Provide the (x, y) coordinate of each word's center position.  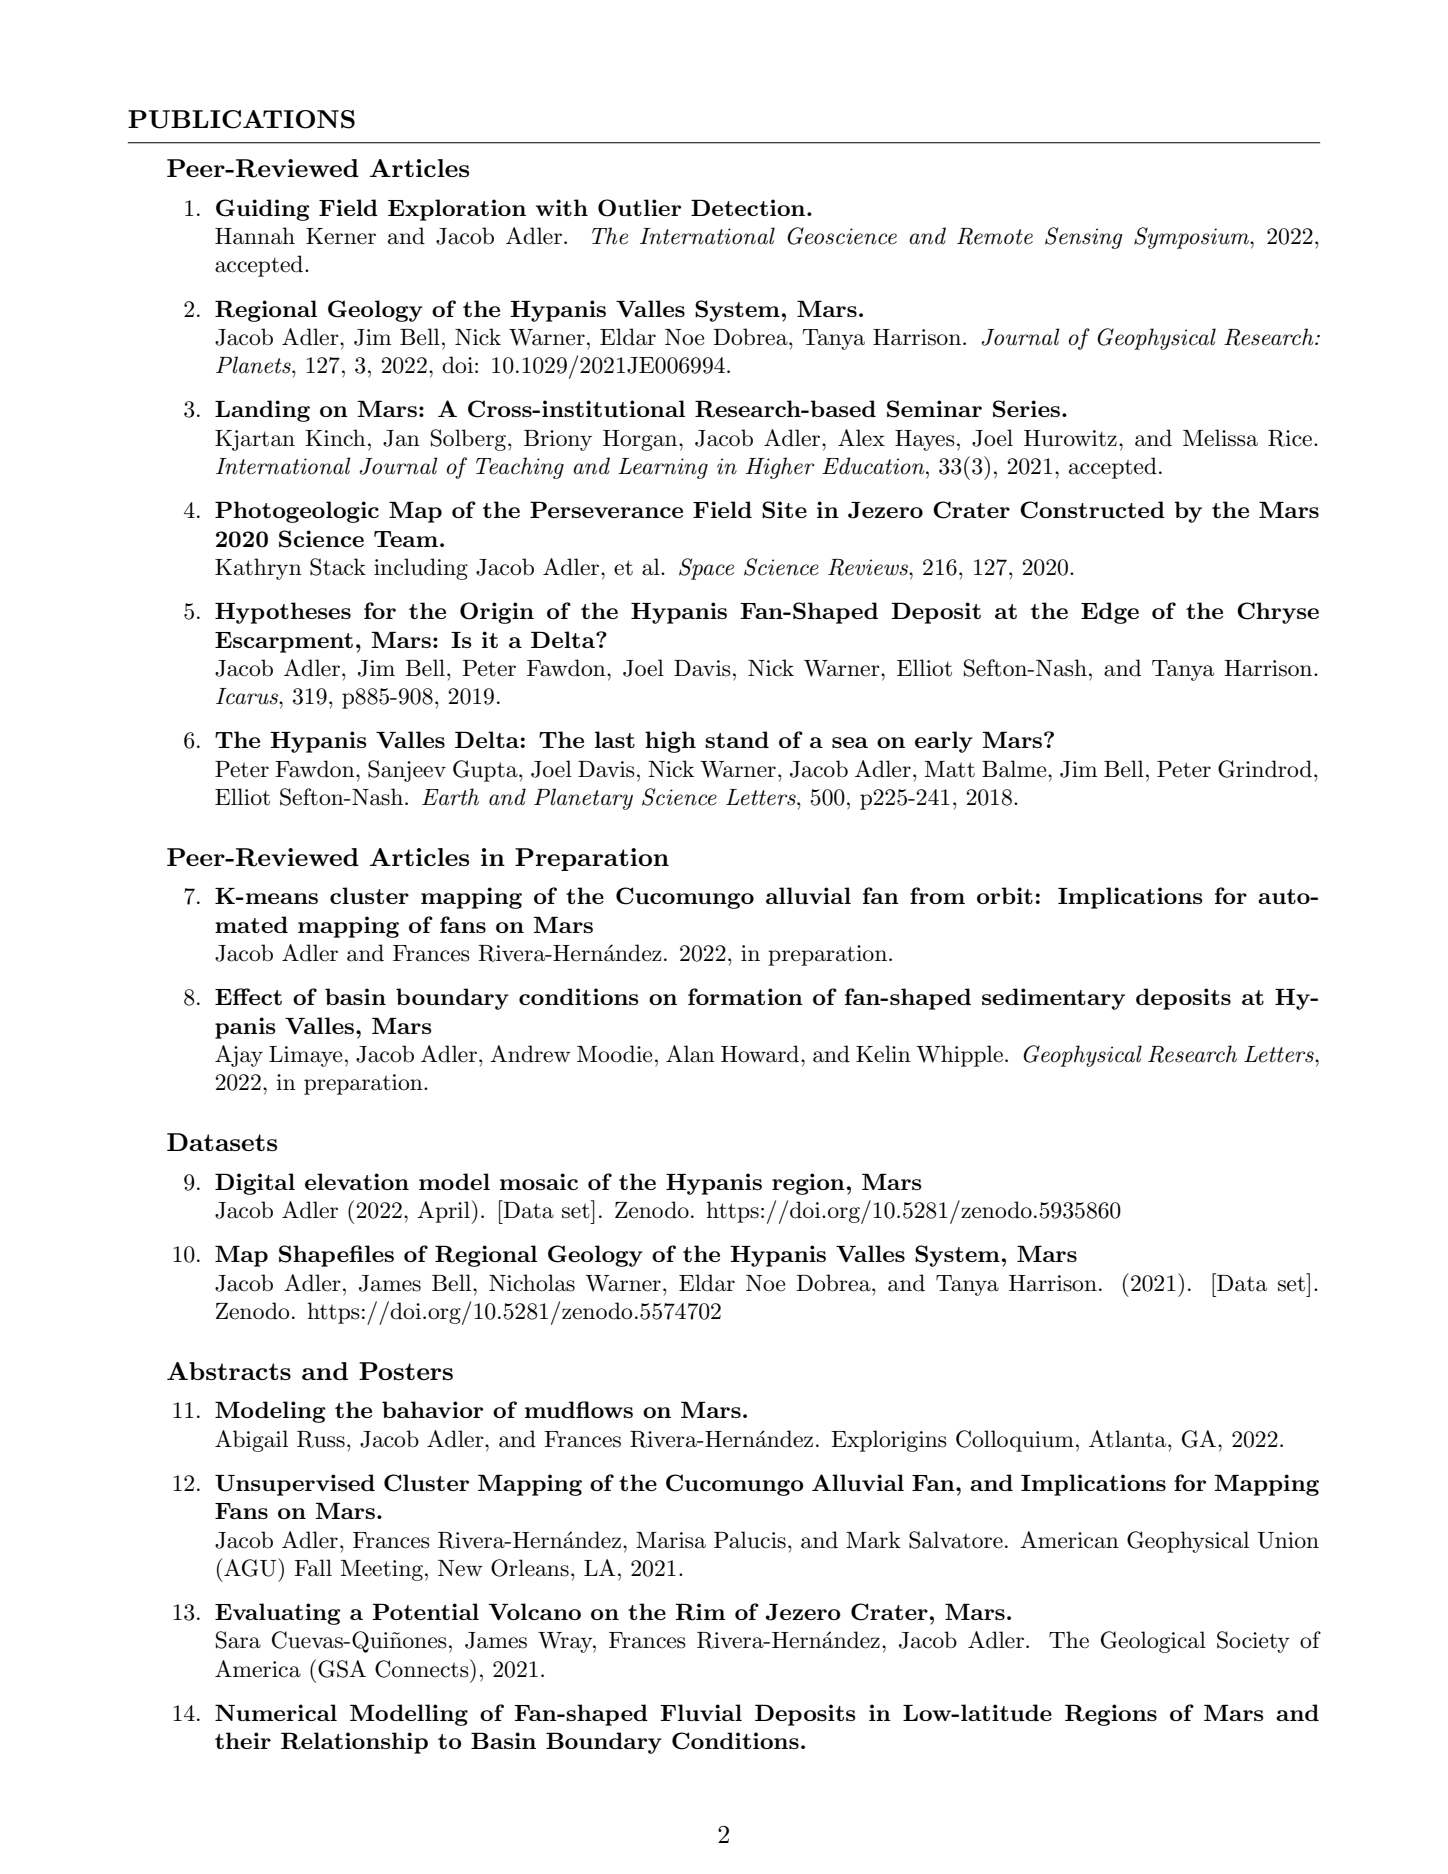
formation (745, 996)
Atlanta (1129, 1439)
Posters (406, 1371)
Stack (338, 567)
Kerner (341, 236)
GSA (342, 1669)
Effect (248, 996)
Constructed (1092, 510)
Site (784, 510)
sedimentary (1053, 999)
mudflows (579, 1409)
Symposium (1192, 238)
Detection (749, 207)
